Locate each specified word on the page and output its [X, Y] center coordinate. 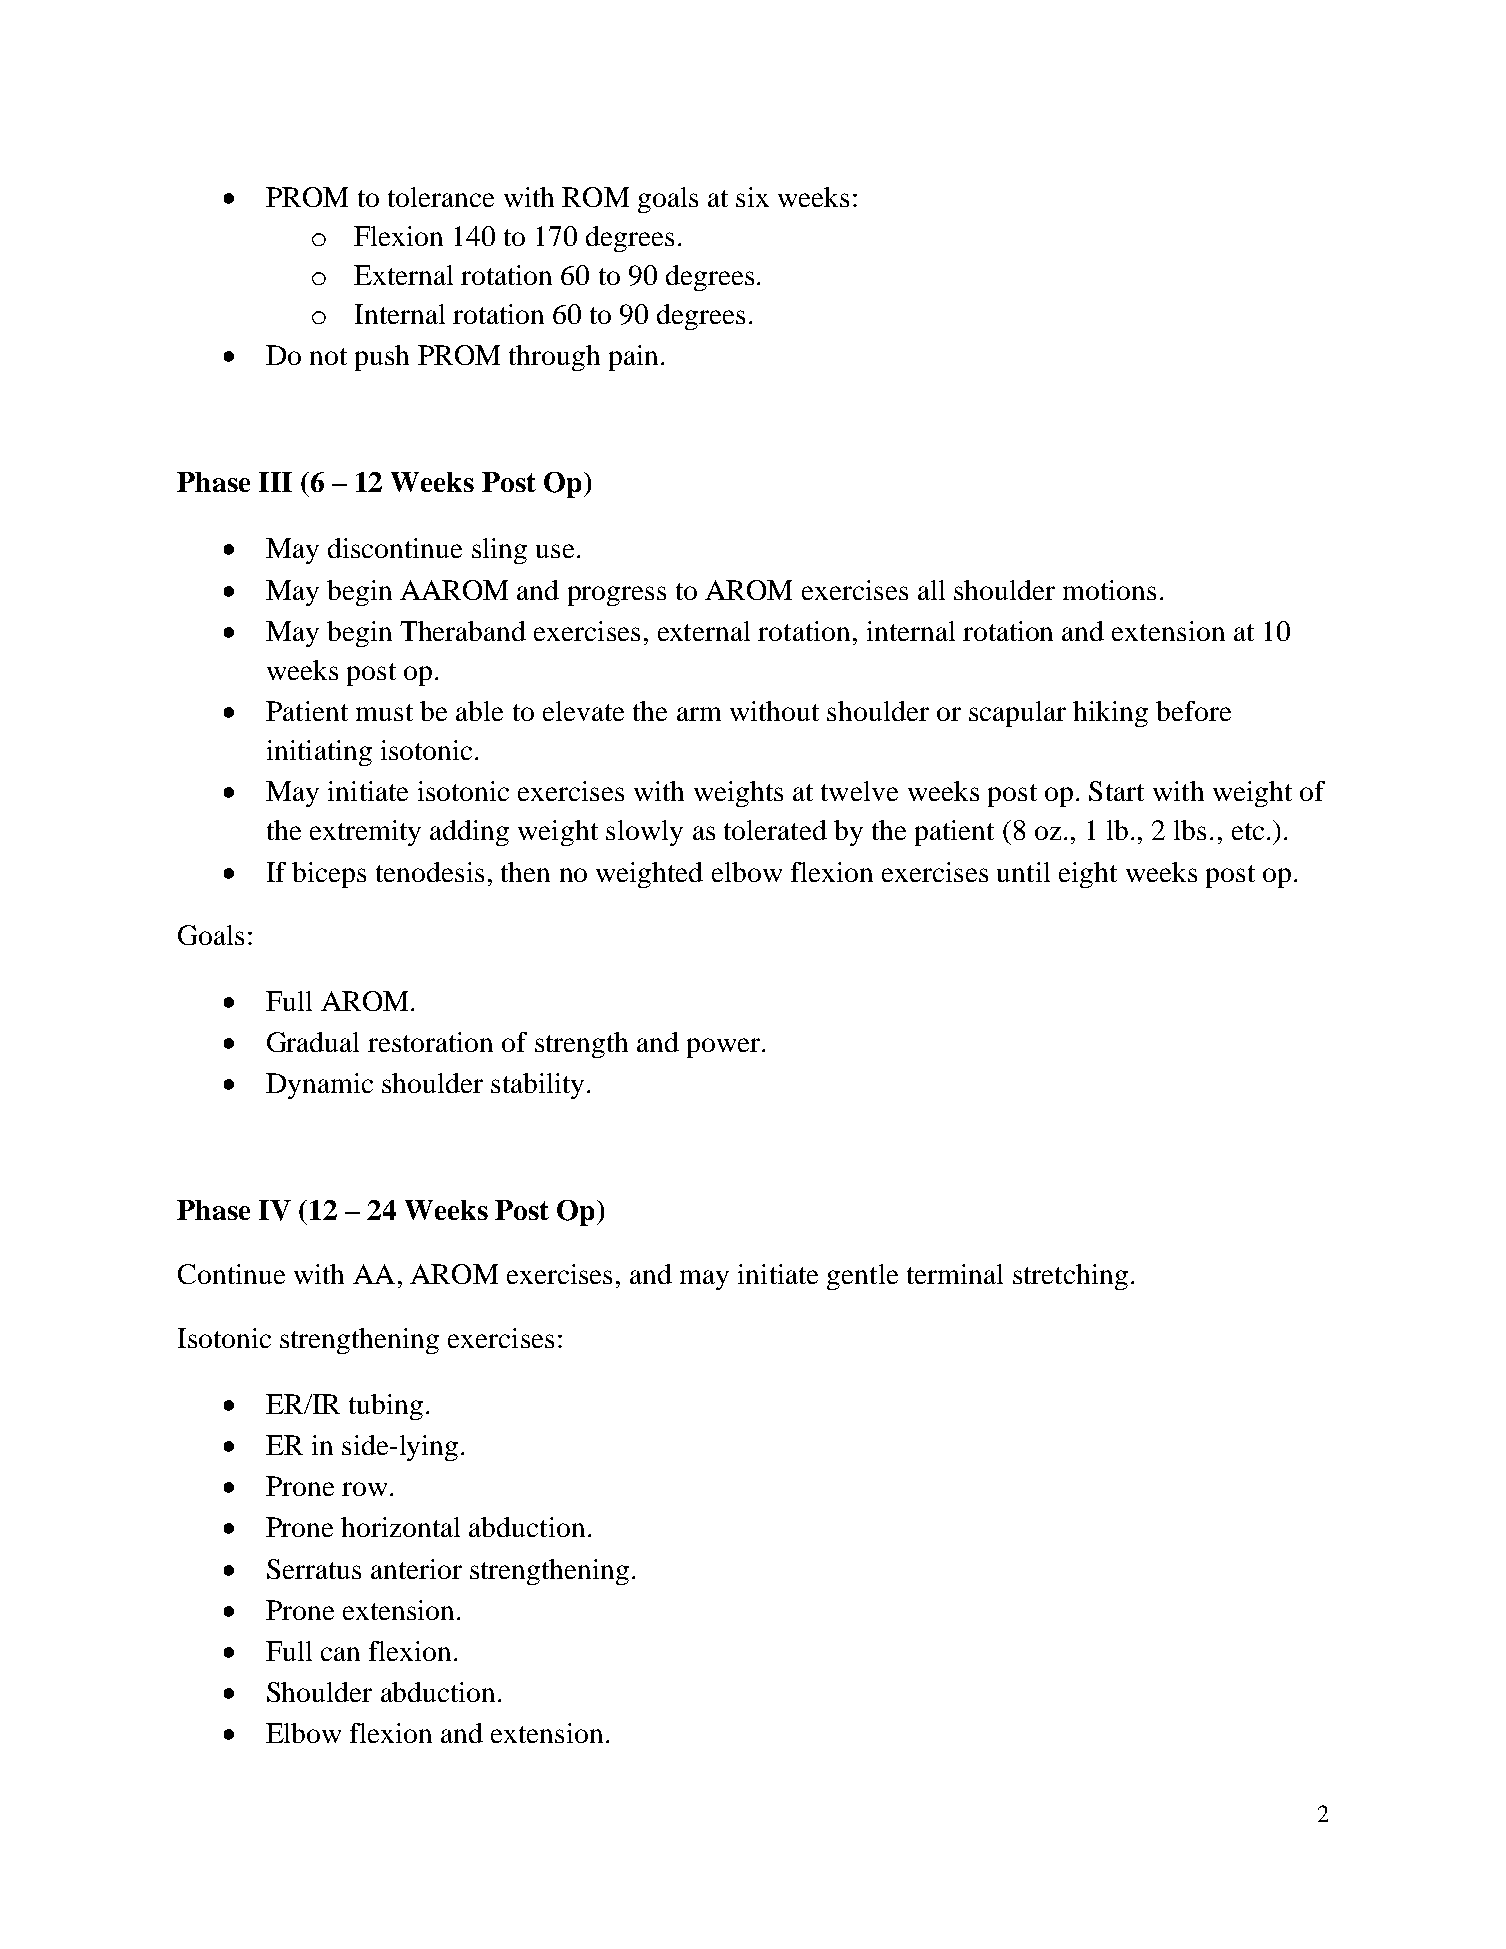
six [752, 197]
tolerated [775, 830]
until [1023, 872]
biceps [329, 875]
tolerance [441, 197]
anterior [416, 1569]
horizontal [400, 1527]
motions [1109, 590]
